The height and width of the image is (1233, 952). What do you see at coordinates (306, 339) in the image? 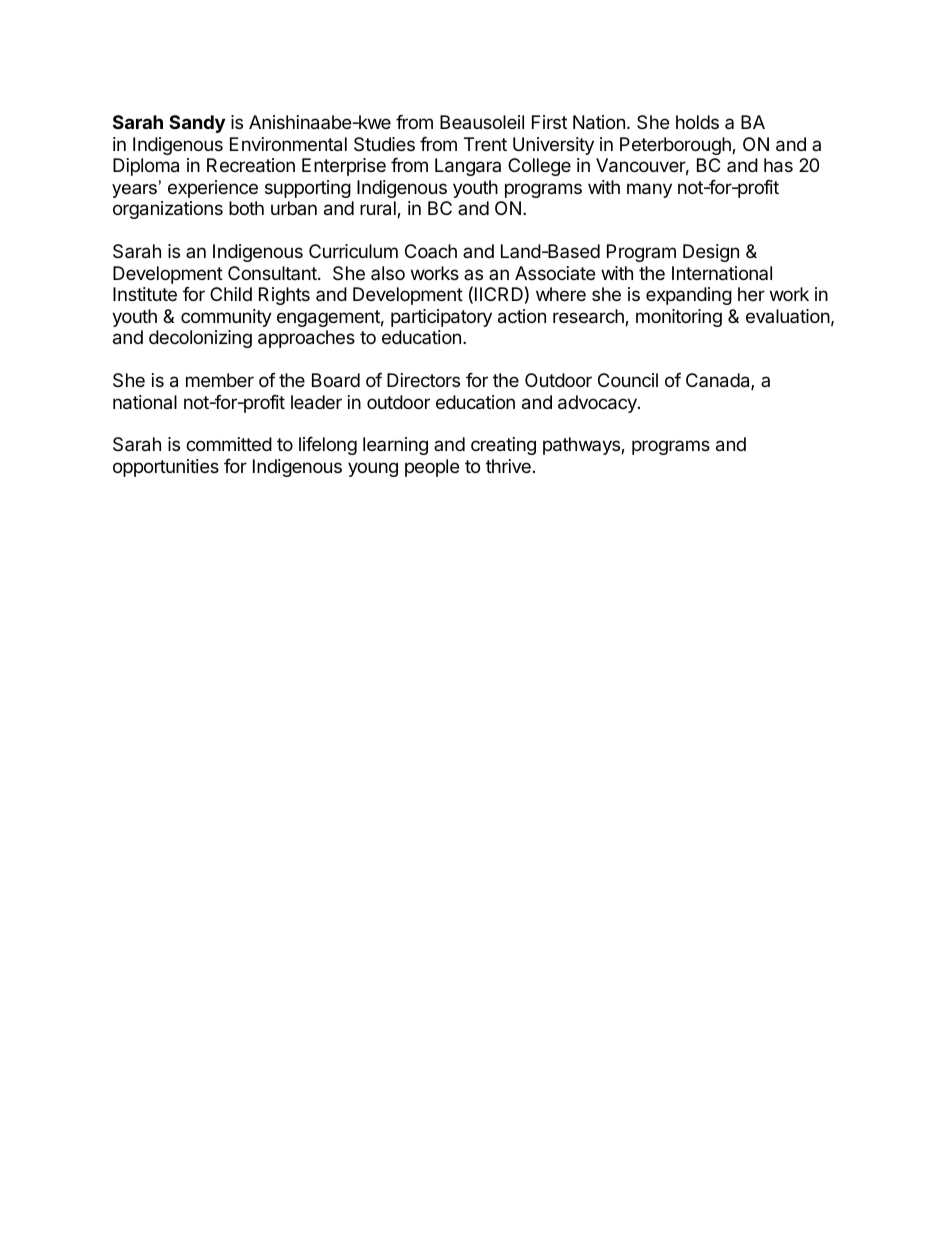
I see `approaches` at bounding box center [306, 339].
